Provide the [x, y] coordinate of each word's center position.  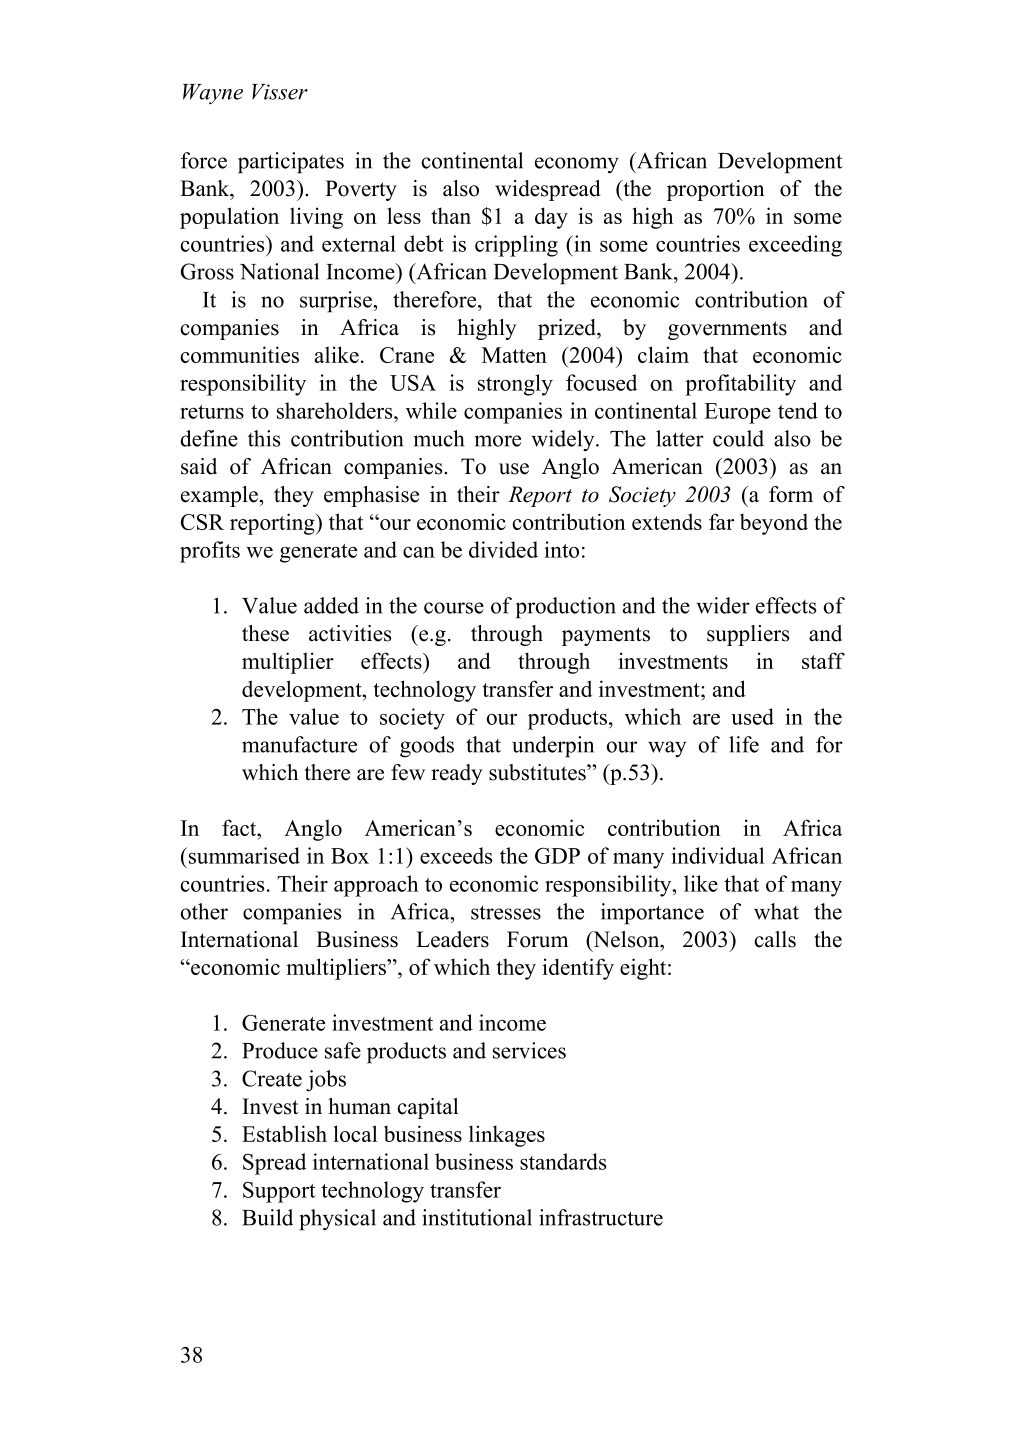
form [791, 494]
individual [718, 855]
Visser [280, 92]
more [498, 441]
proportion [716, 190]
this [264, 438]
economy [577, 165]
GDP [557, 856]
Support [279, 1192]
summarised [244, 855]
